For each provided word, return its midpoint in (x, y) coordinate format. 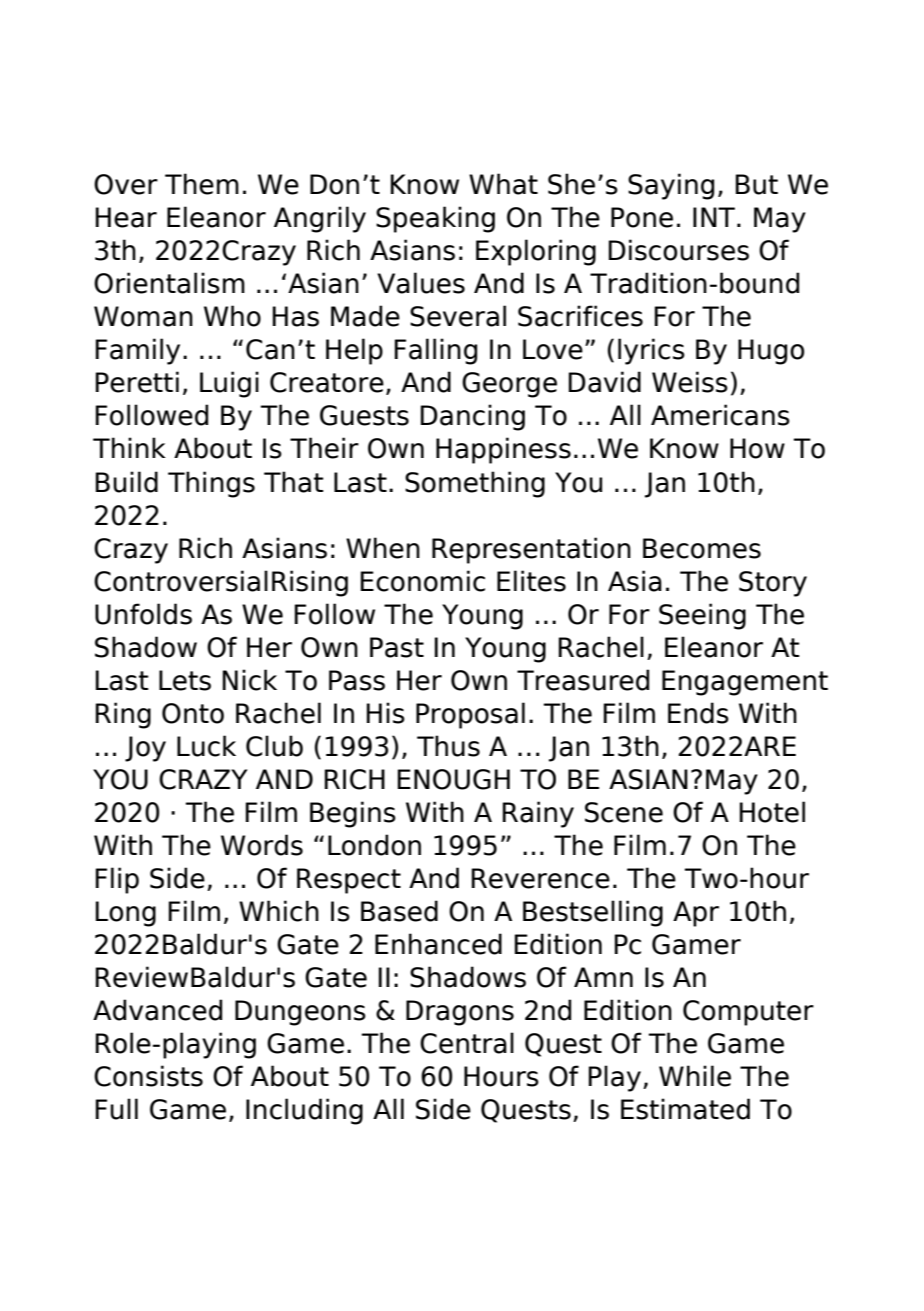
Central (467, 1043)
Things (211, 484)
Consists (148, 1076)
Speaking (435, 219)
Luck (206, 746)
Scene (624, 812)
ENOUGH (453, 779)
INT (715, 217)
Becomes (702, 548)
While (695, 1076)
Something (475, 484)
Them (202, 184)
